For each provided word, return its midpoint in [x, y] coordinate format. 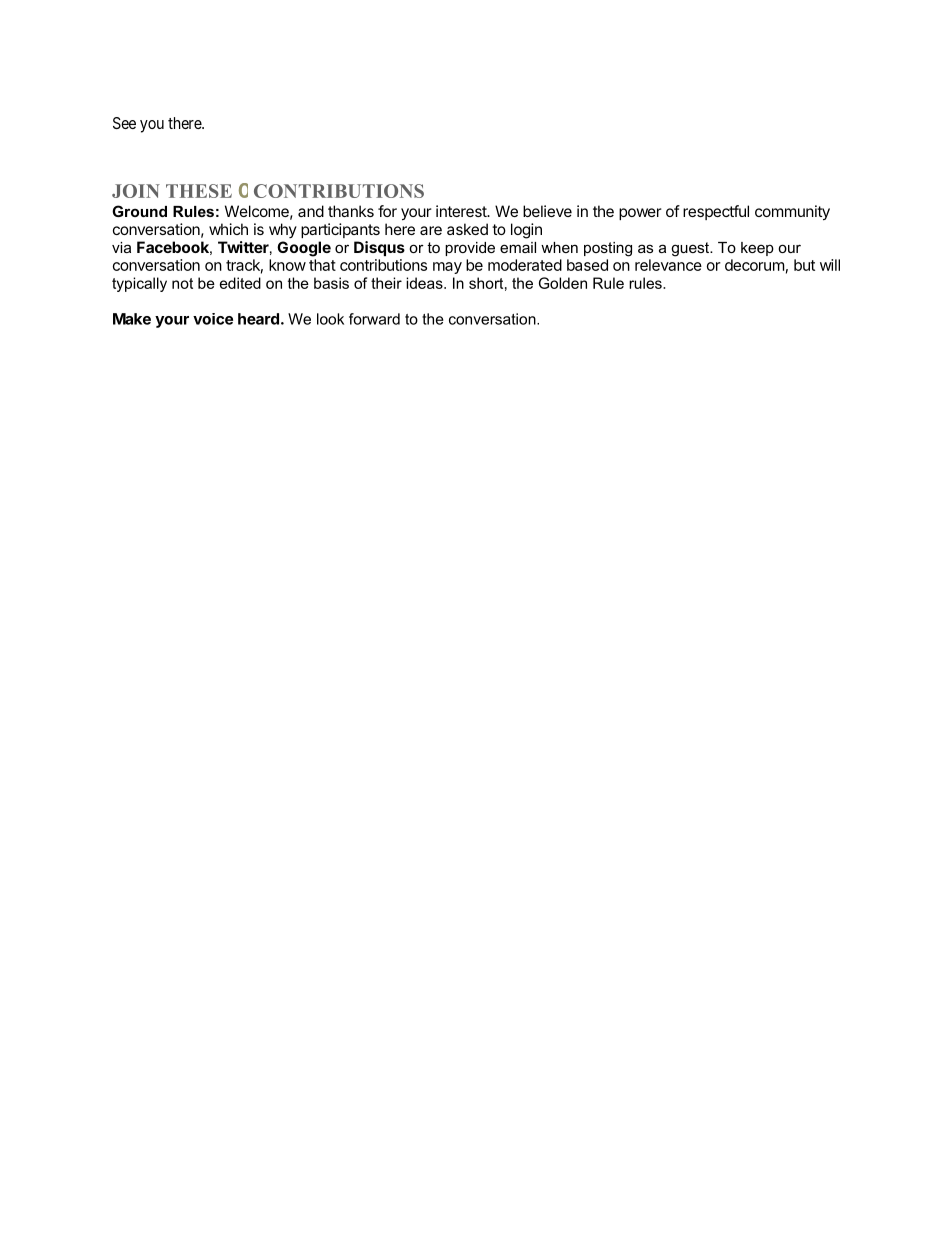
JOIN [136, 191]
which [228, 229]
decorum [754, 265]
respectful [716, 212]
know [287, 265]
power [640, 214]
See [124, 123]
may [447, 268]
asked [467, 229]
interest [462, 211]
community [792, 213]
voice [213, 319]
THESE [199, 191]
